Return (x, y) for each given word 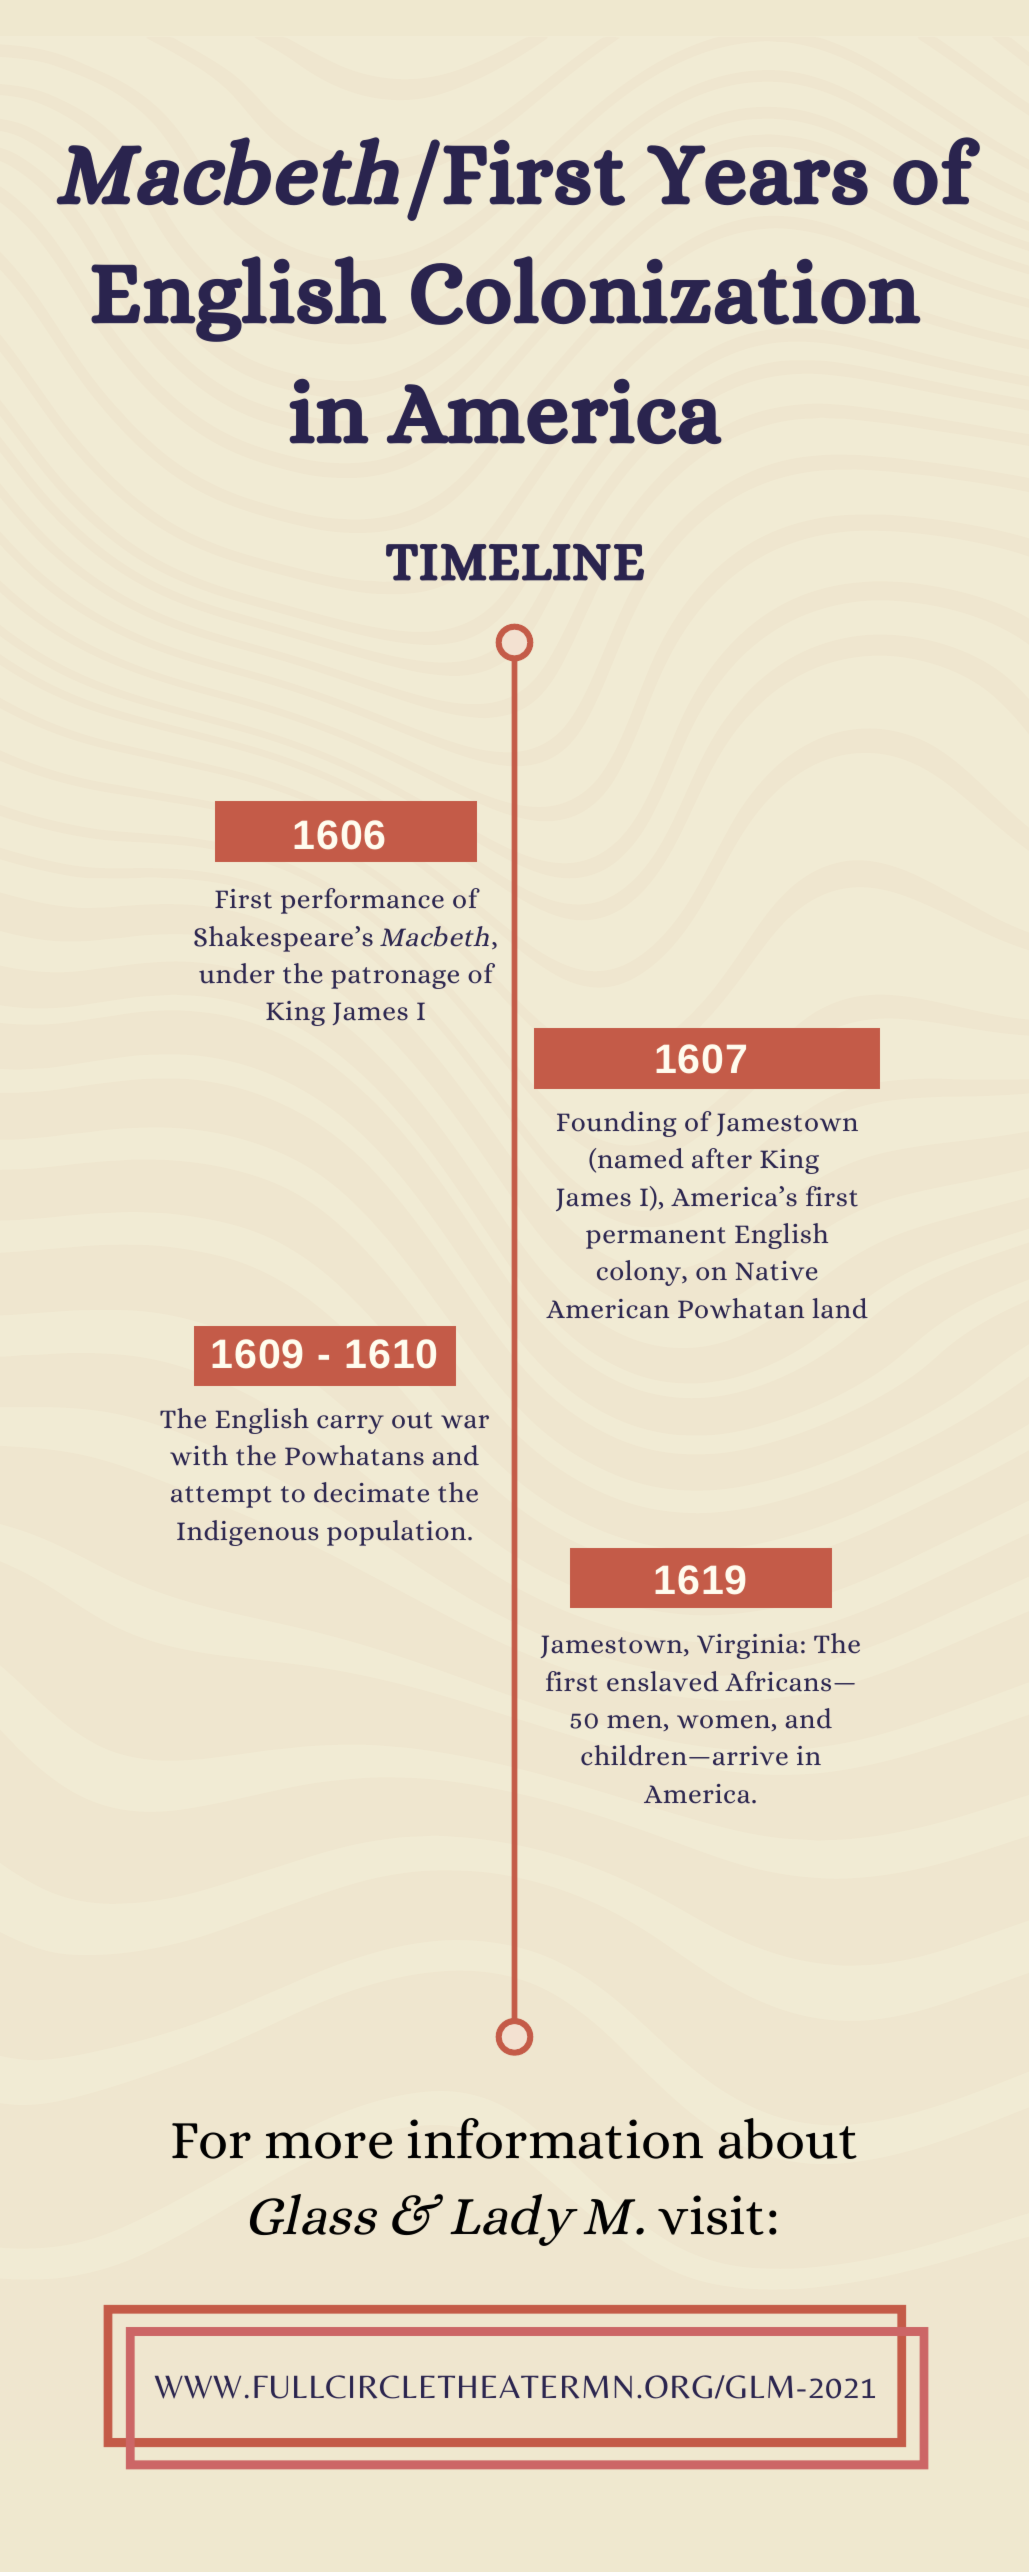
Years (757, 175)
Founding (617, 1124)
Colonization (666, 290)
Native (777, 1271)
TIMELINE (515, 562)
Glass (313, 2214)
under (237, 973)
